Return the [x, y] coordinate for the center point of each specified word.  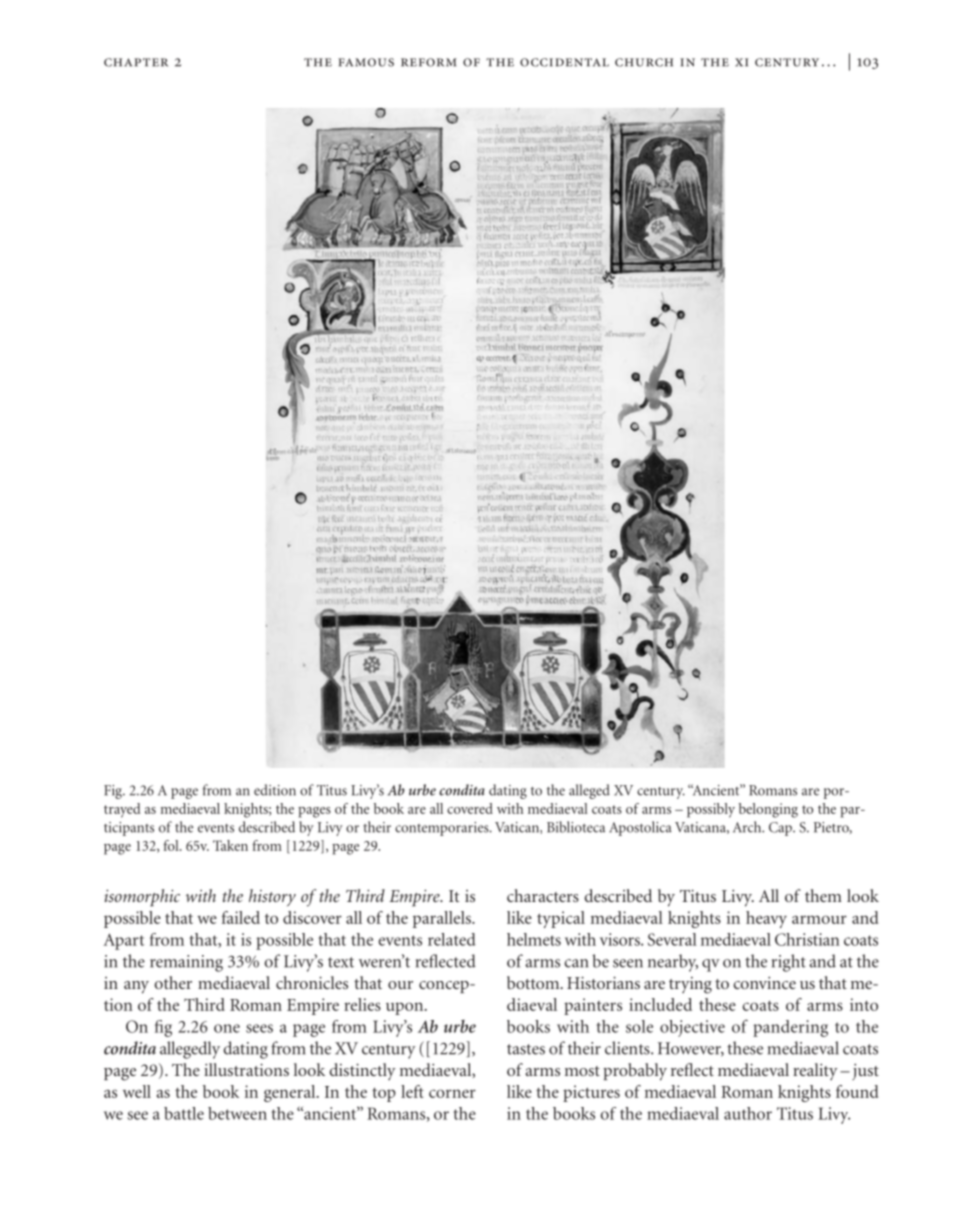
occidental [564, 62]
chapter [136, 62]
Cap [781, 829]
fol [172, 845]
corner [452, 1093]
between [237, 1113]
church [644, 62]
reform [429, 62]
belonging [768, 810]
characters [543, 895]
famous [366, 62]
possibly [711, 810]
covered [470, 808]
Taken [230, 845]
